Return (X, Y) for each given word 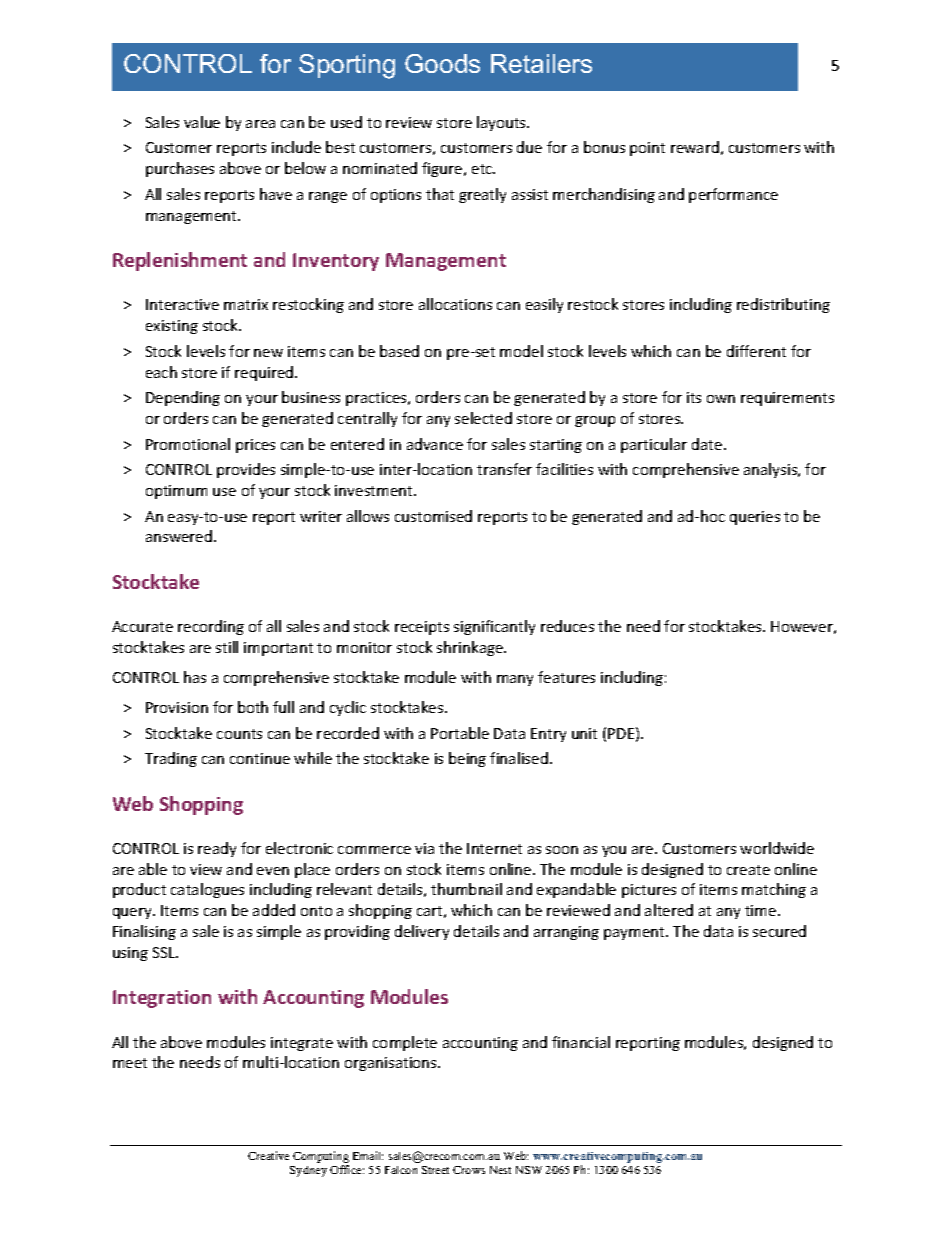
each (161, 372)
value (202, 122)
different (756, 351)
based (399, 351)
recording (211, 627)
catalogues (207, 890)
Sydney (308, 1171)
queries (755, 518)
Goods (442, 63)
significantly (494, 627)
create (748, 870)
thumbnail (466, 889)
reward (695, 147)
